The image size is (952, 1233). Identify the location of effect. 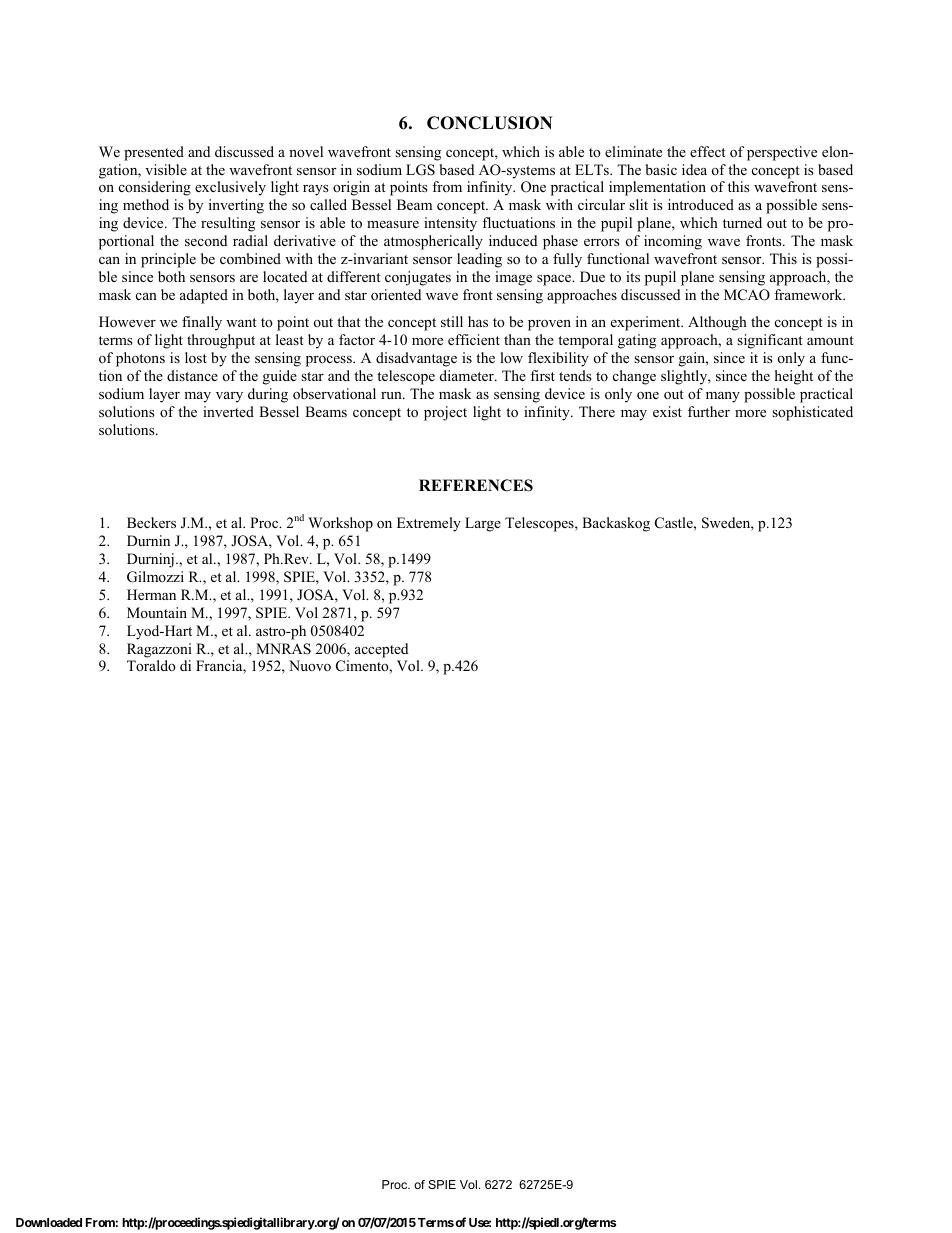
(708, 151).
